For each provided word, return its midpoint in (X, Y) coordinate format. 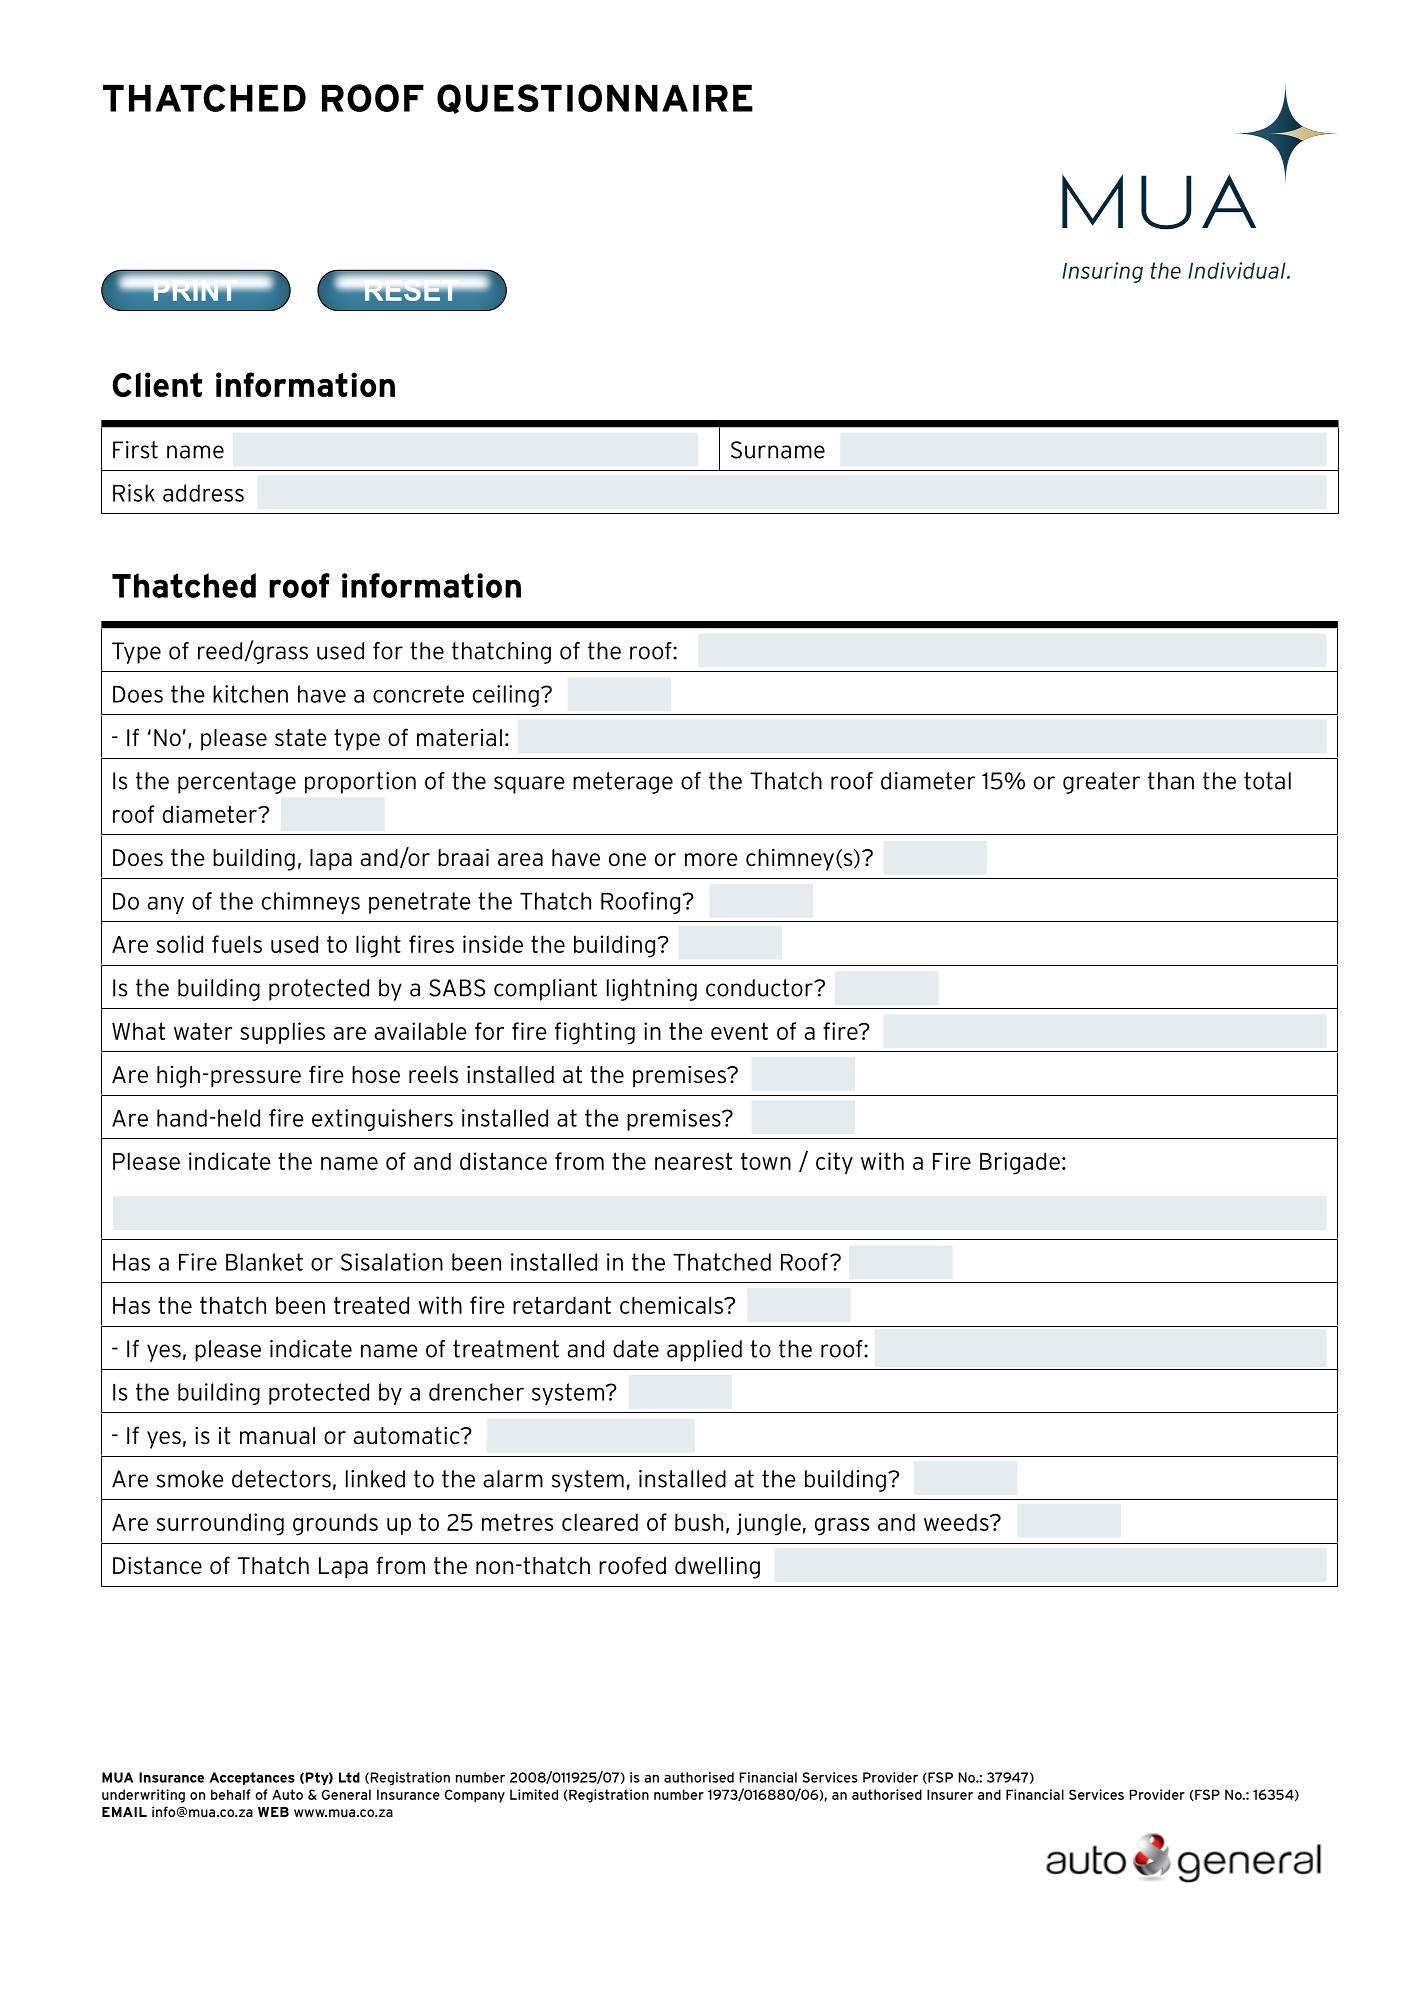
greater (1101, 783)
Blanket (264, 1262)
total (1267, 781)
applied (704, 1351)
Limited (534, 1794)
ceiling (506, 696)
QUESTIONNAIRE (595, 99)
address (203, 493)
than (1171, 781)
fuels (237, 944)
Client (157, 384)
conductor (760, 988)
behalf (231, 1794)
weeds (957, 1522)
